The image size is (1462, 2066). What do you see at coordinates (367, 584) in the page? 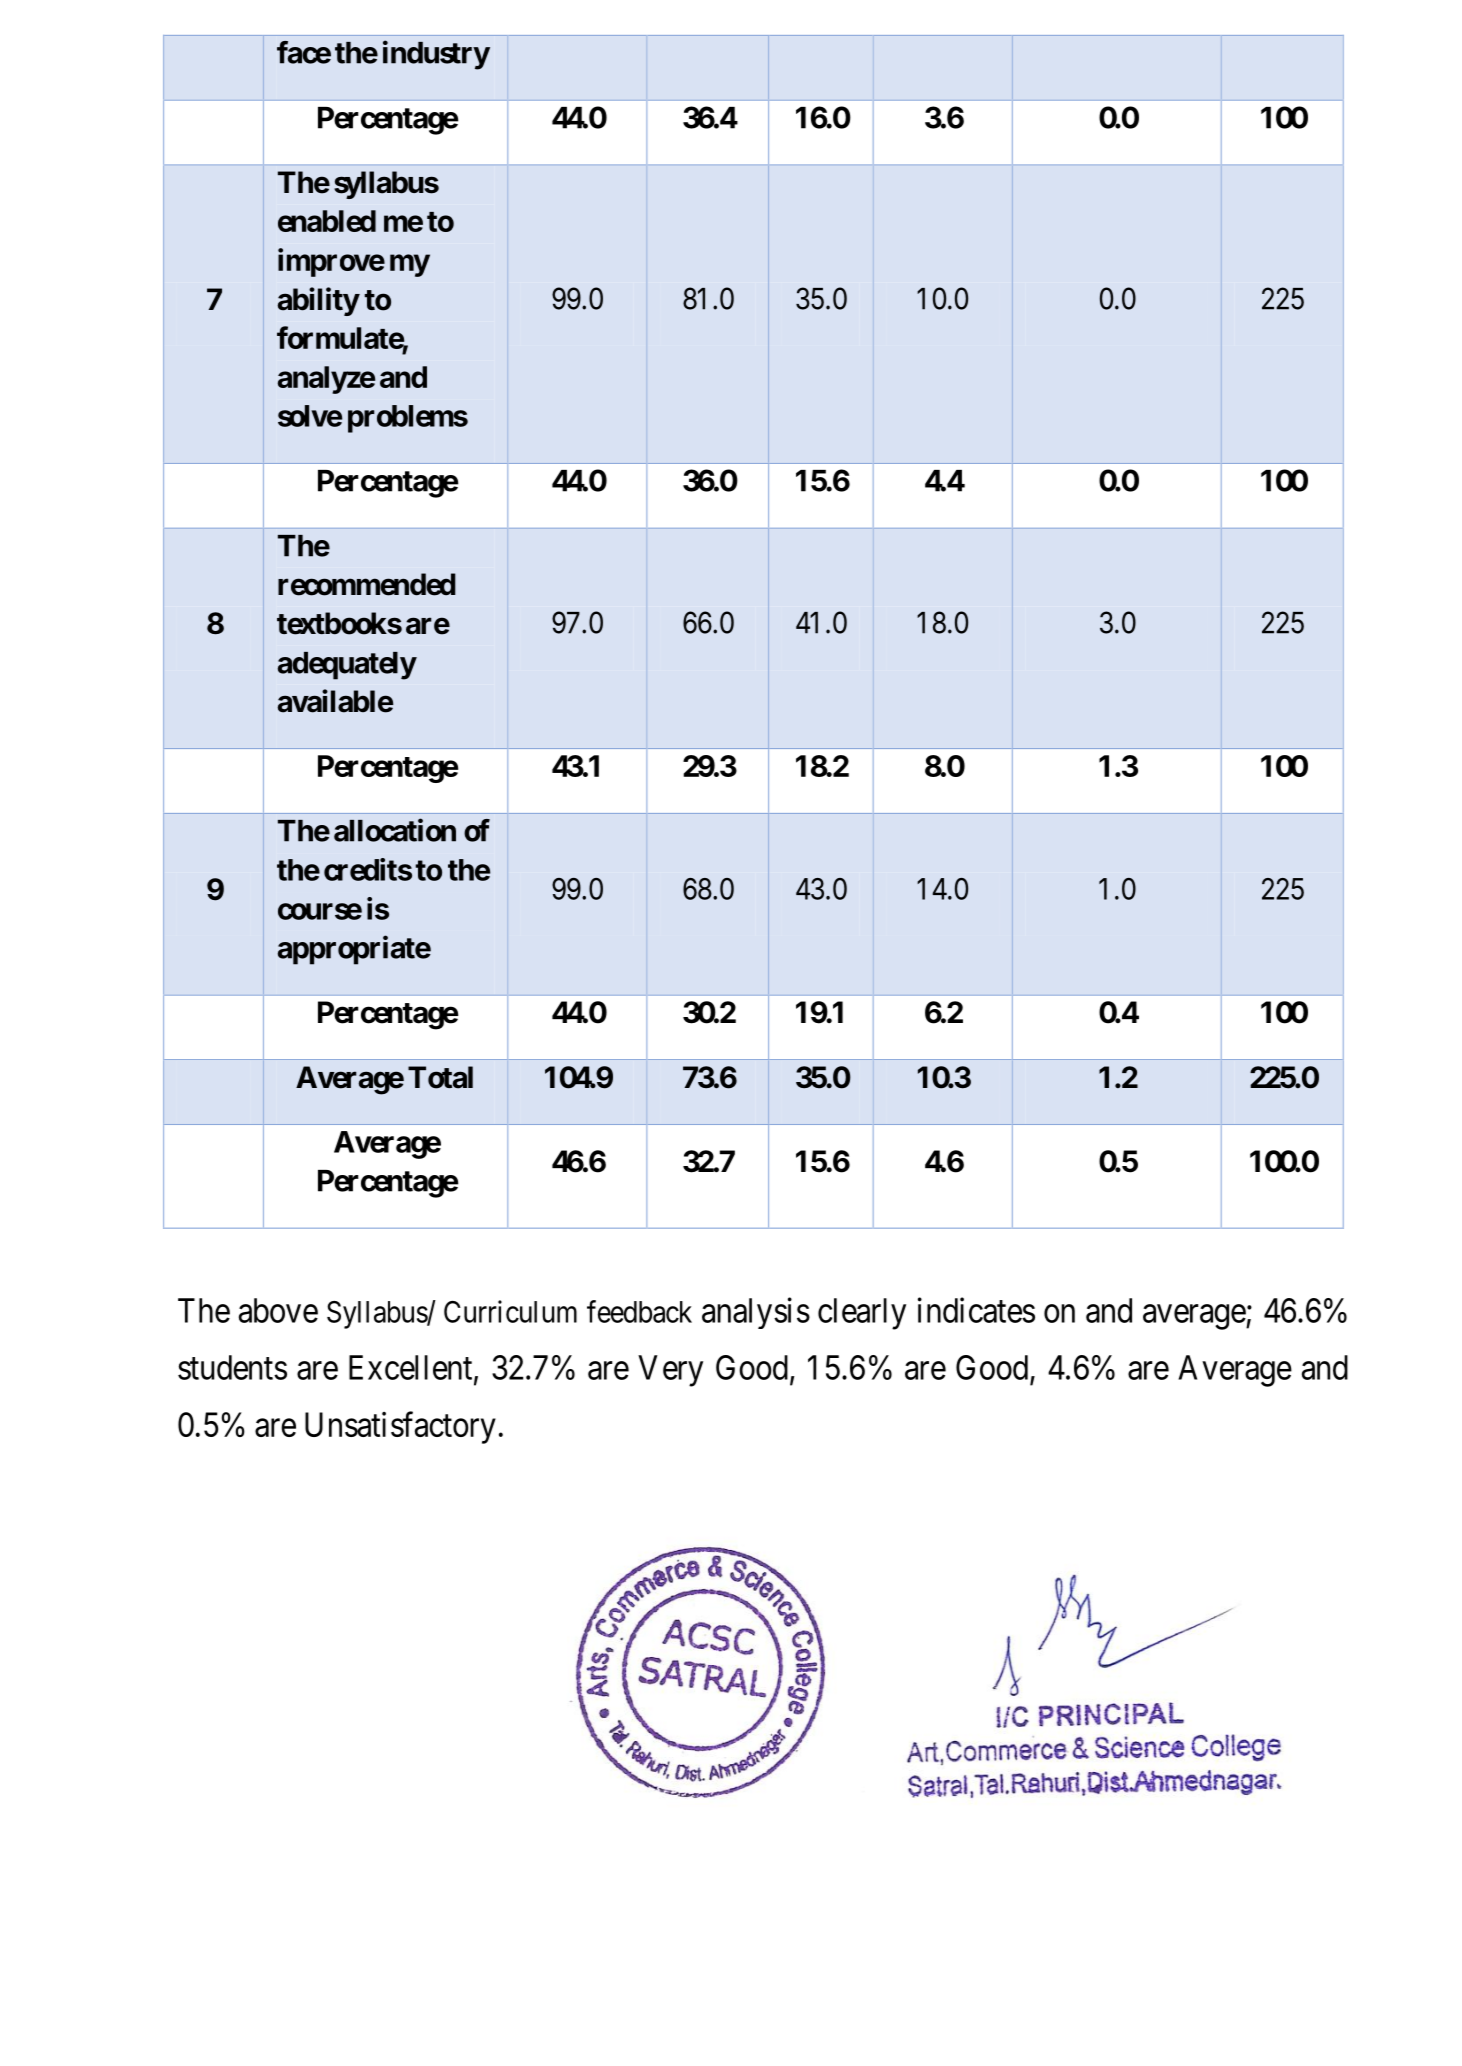
I see `recommended` at bounding box center [367, 584].
